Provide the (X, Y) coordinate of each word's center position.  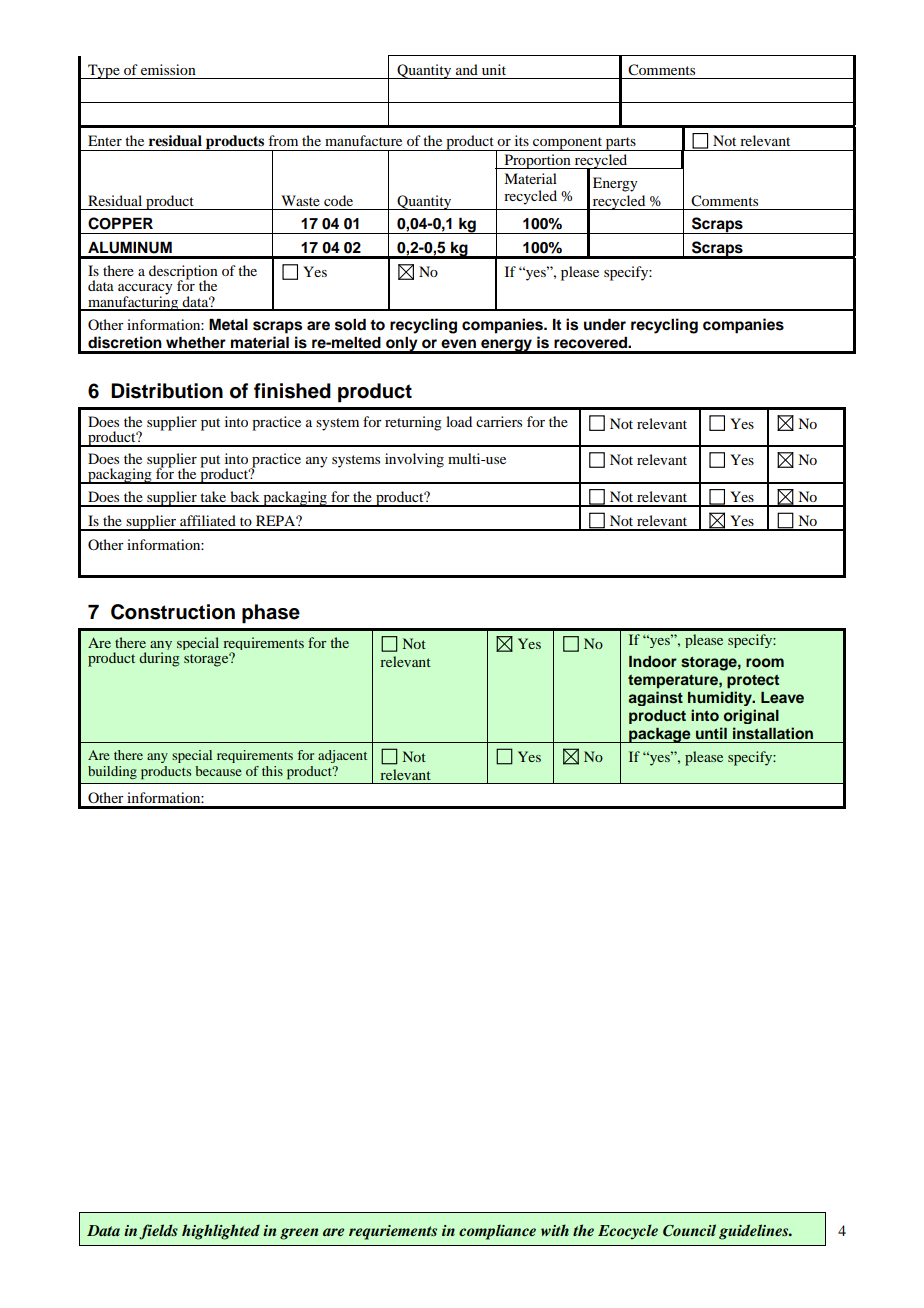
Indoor (653, 662)
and (467, 69)
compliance (497, 1232)
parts (620, 144)
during (159, 659)
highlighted (221, 1232)
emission (168, 69)
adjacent (342, 756)
